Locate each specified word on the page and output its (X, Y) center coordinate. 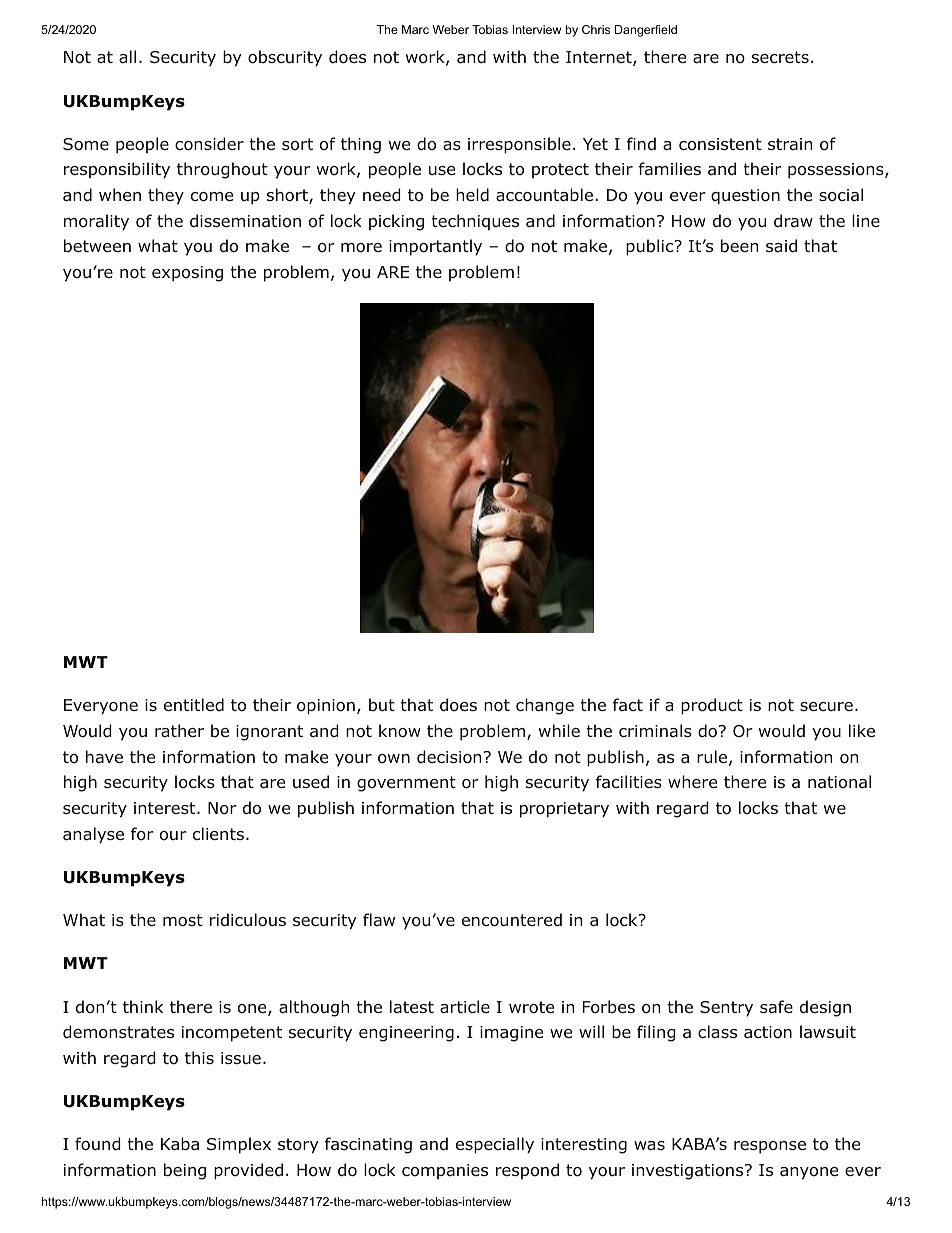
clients (218, 833)
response (770, 1147)
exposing (187, 274)
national (839, 782)
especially (495, 1145)
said (781, 246)
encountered (512, 920)
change (545, 706)
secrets (780, 57)
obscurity (285, 58)
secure (826, 706)
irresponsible (519, 145)
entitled (194, 705)
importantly (435, 247)
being (185, 1171)
